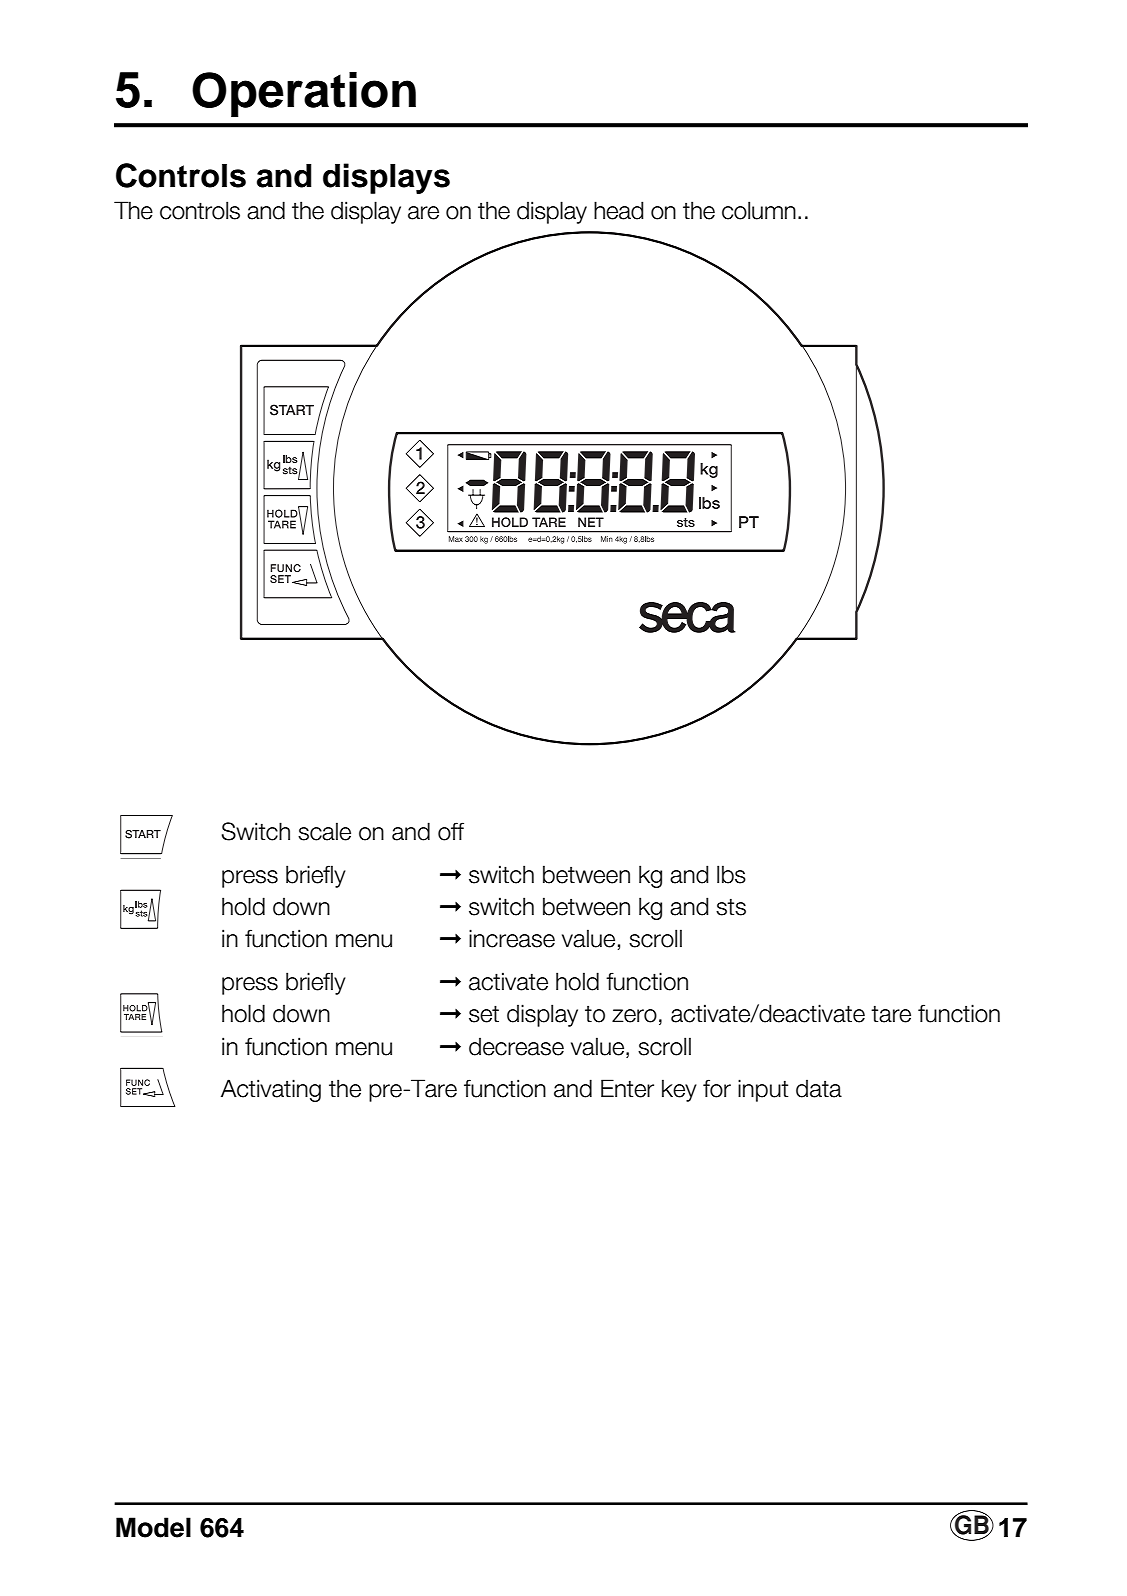 This document has height=1596, width=1127. I want to click on off, so click(451, 831).
